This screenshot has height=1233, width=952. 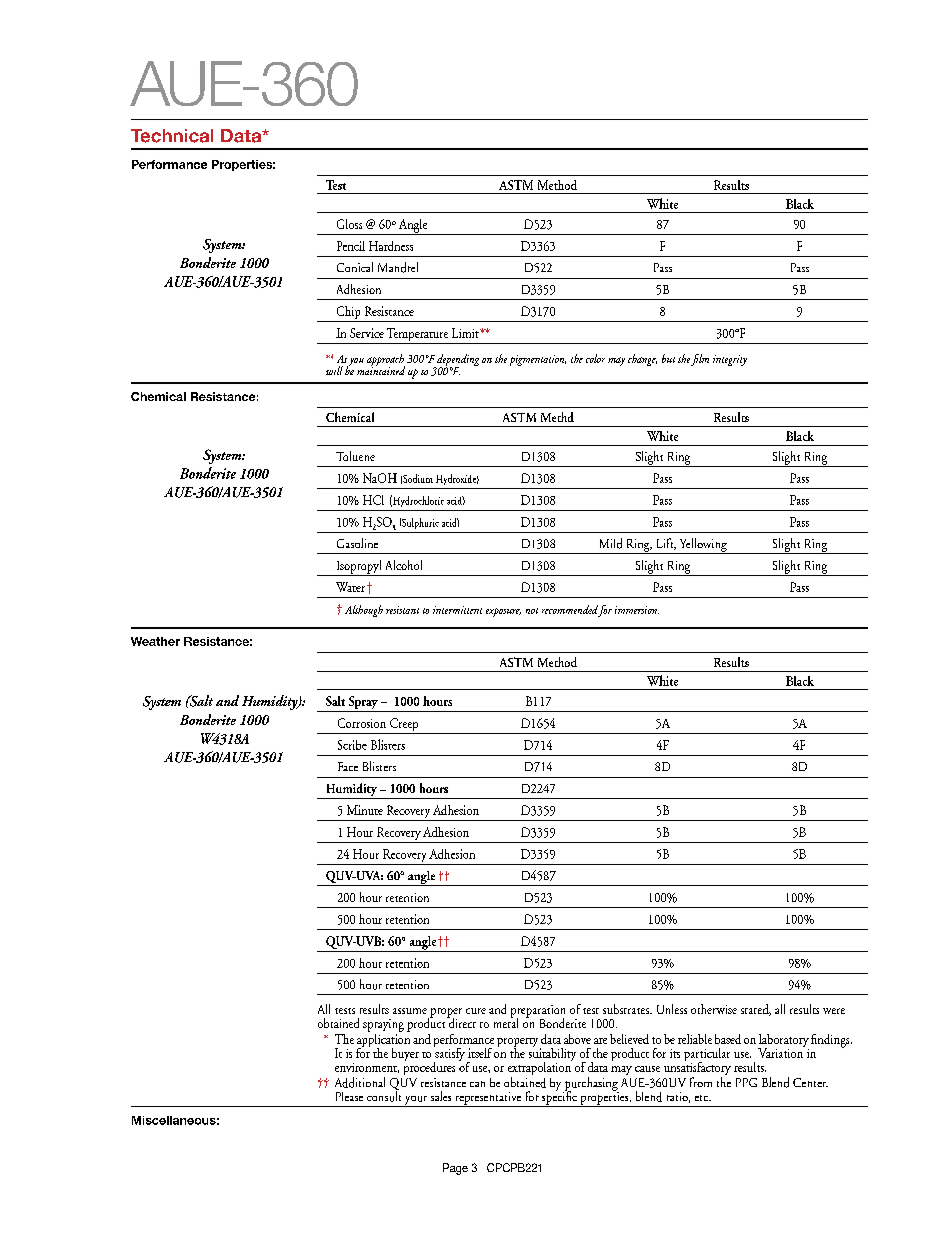 I want to click on Please, so click(x=349, y=1096).
